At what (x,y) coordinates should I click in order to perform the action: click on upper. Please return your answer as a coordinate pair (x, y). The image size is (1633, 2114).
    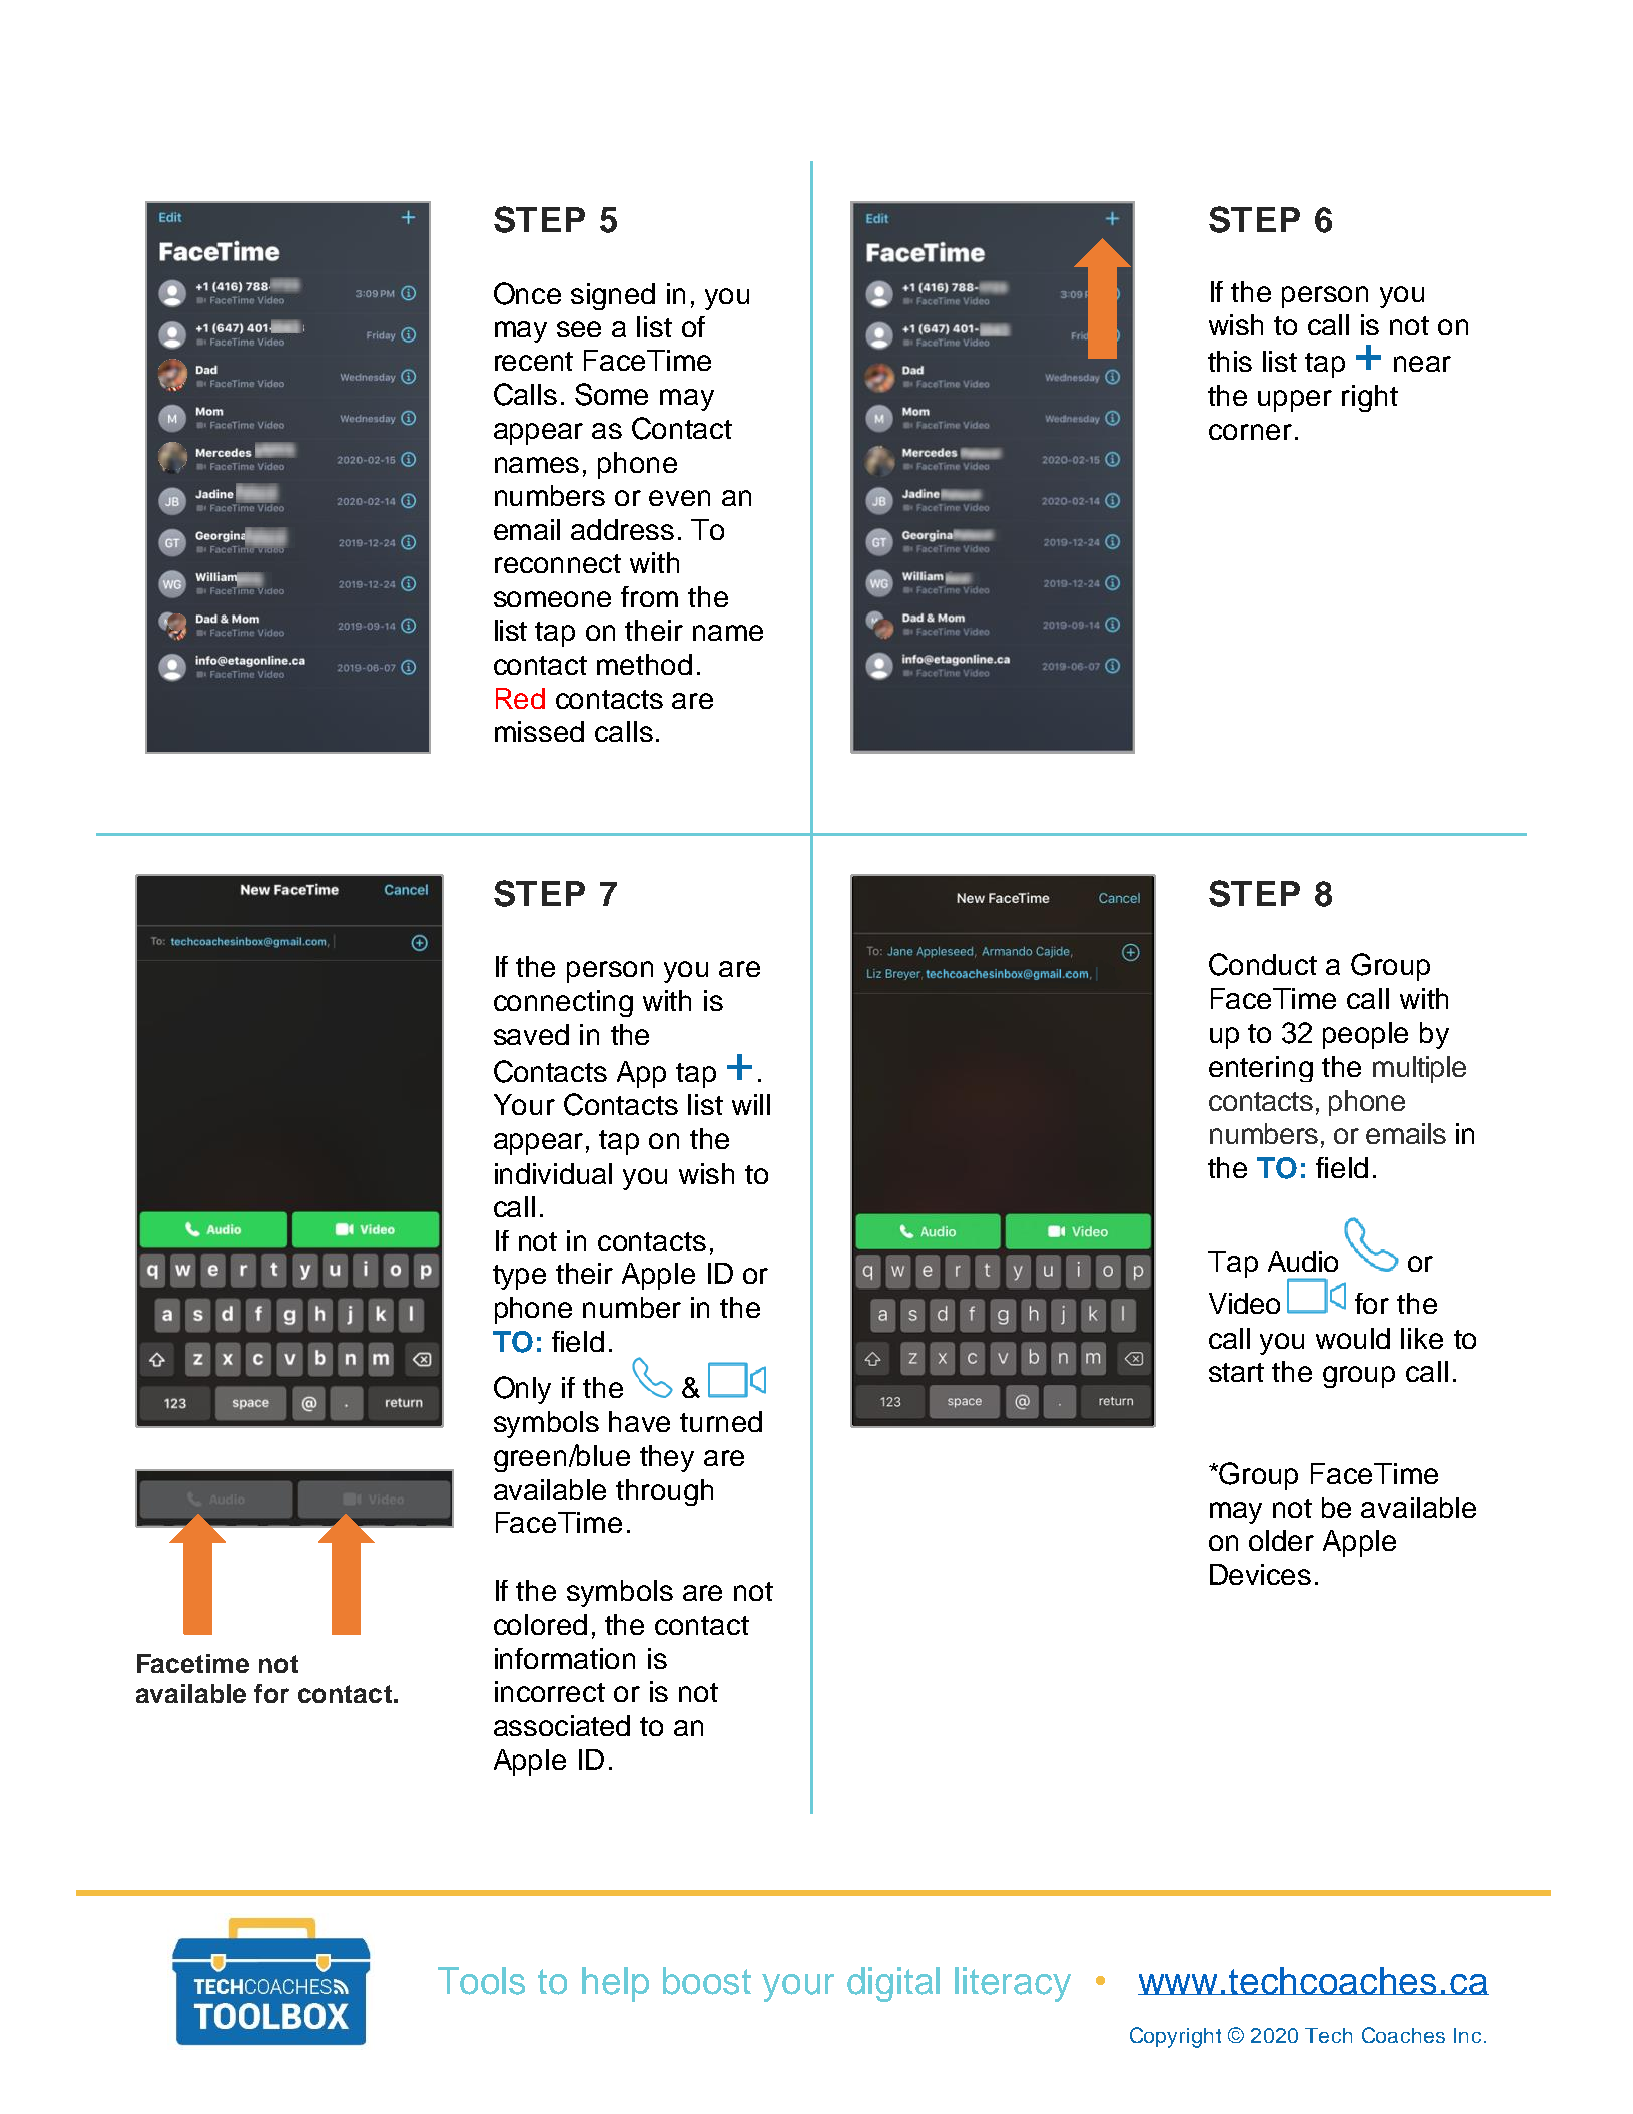
    Looking at the image, I should click on (1295, 401).
